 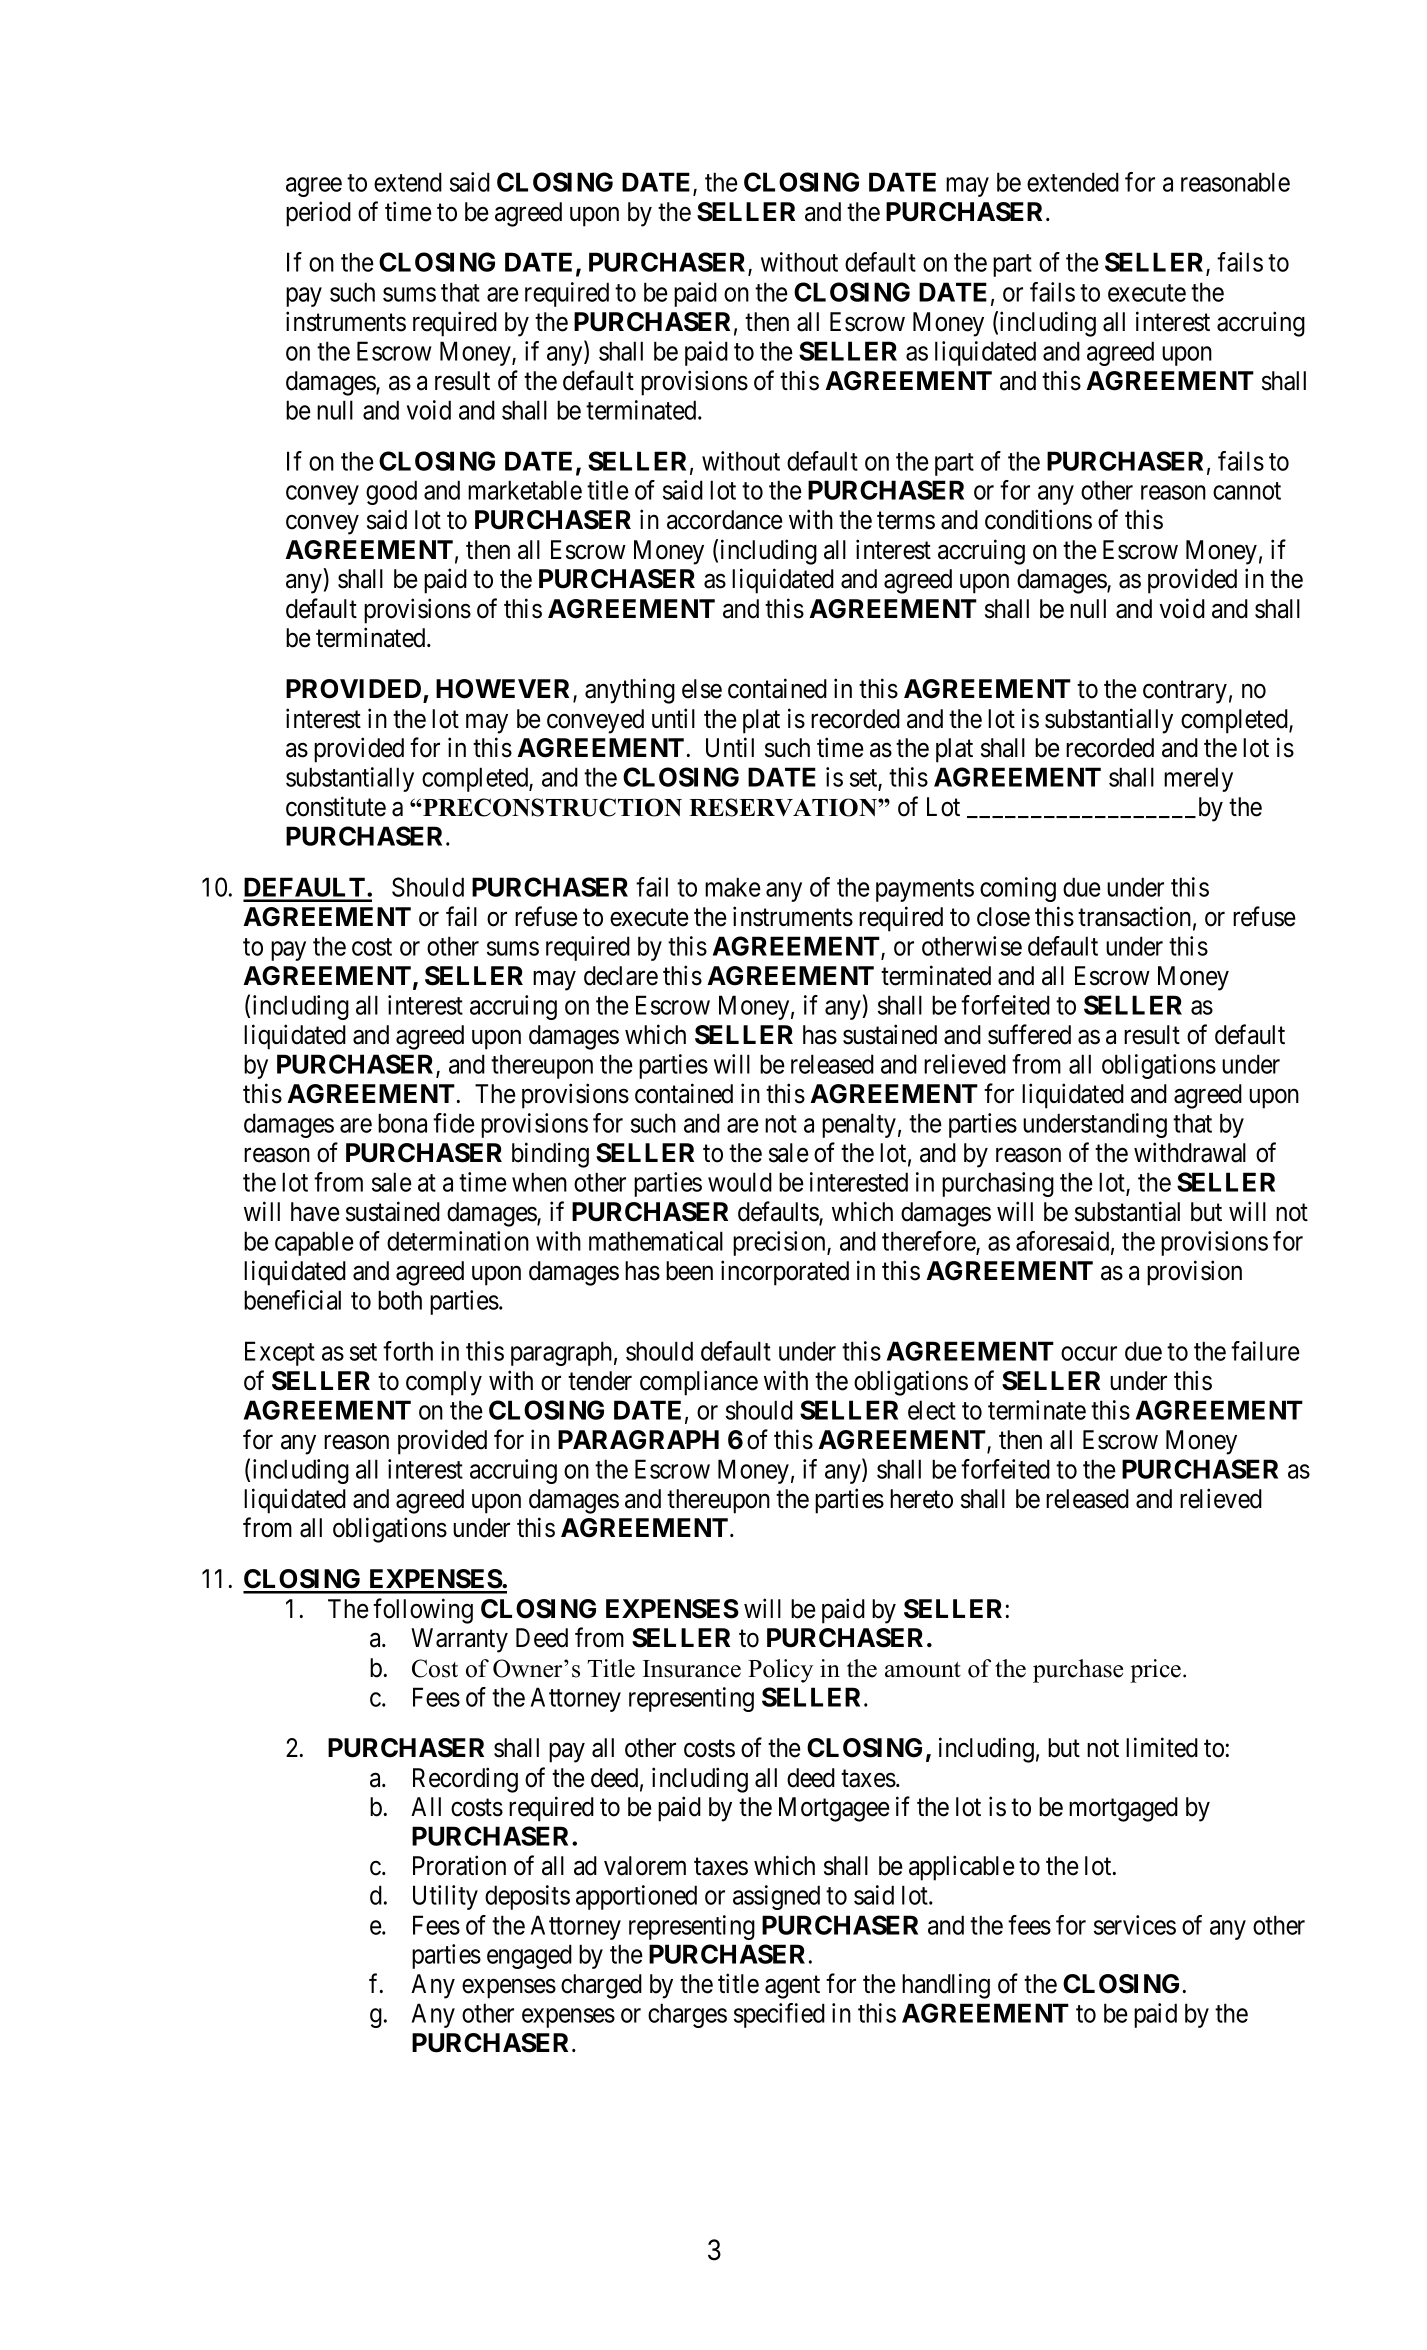 I want to click on else, so click(x=702, y=689).
